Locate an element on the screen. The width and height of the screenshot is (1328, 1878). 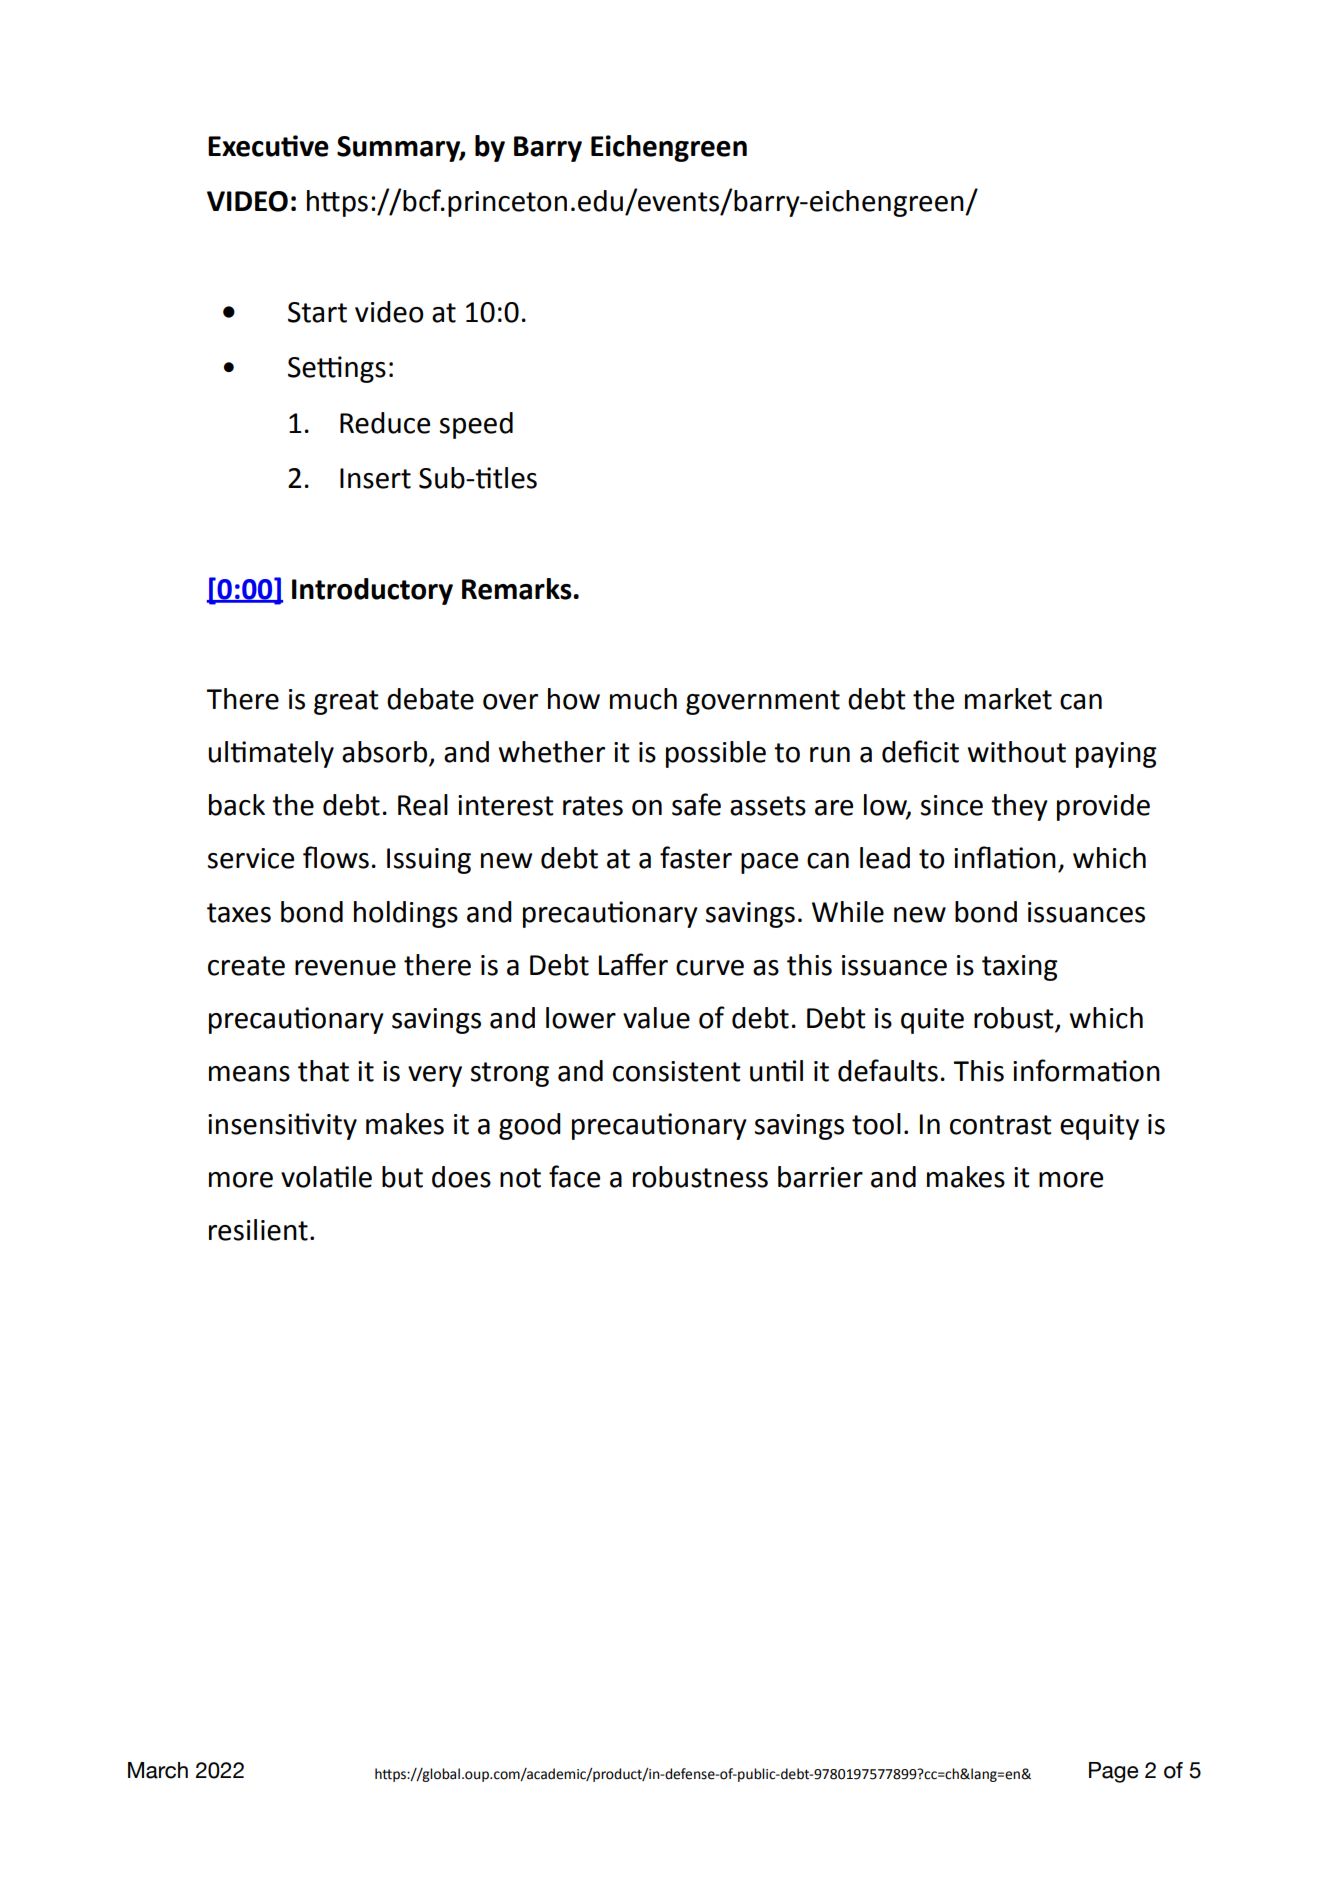
Start is located at coordinates (317, 312).
